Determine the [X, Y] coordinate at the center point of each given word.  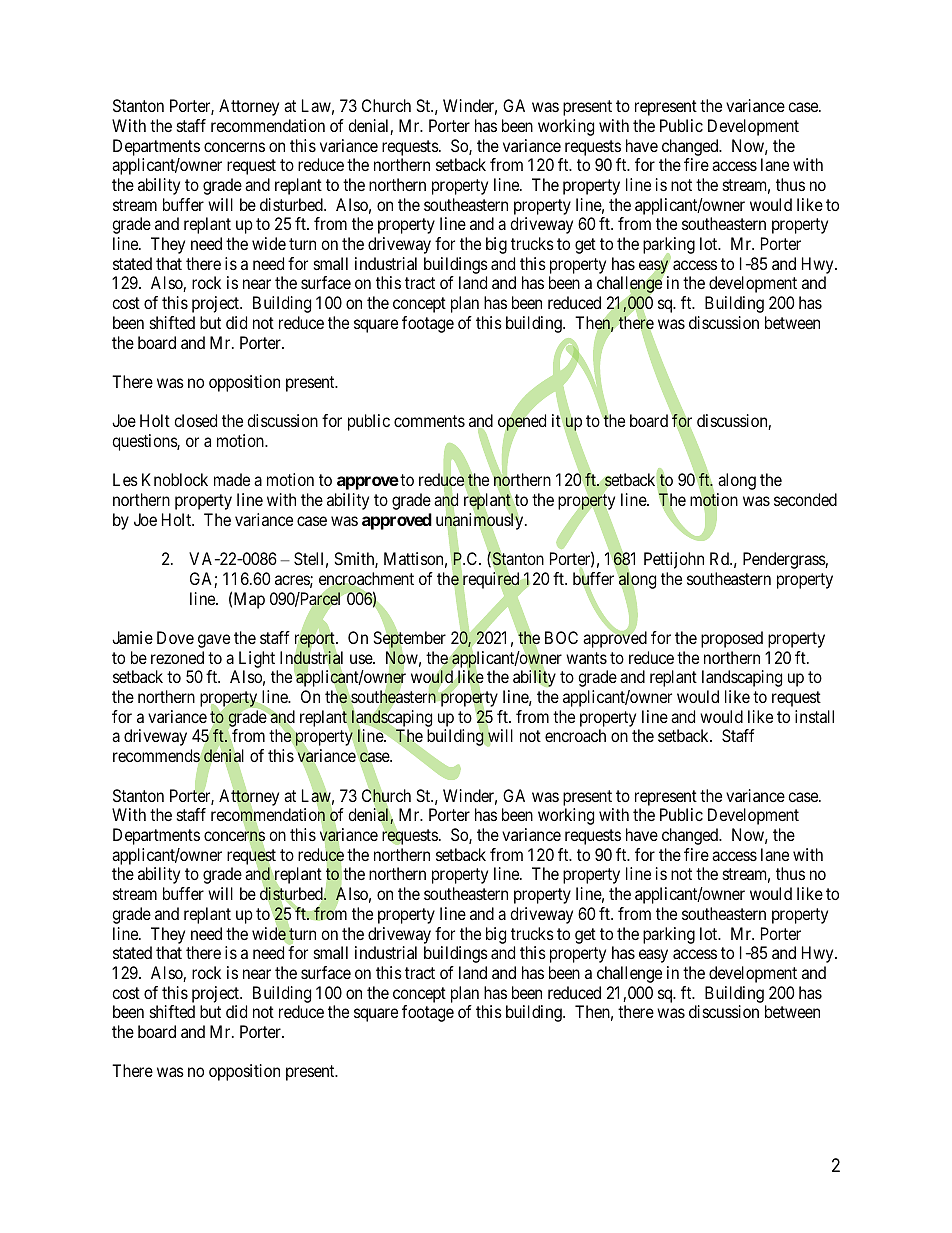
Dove [175, 637]
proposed [732, 639]
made [232, 479]
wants [586, 658]
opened [522, 424]
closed [195, 420]
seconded [805, 499]
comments [429, 421]
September [409, 640]
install [814, 716]
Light [257, 659]
